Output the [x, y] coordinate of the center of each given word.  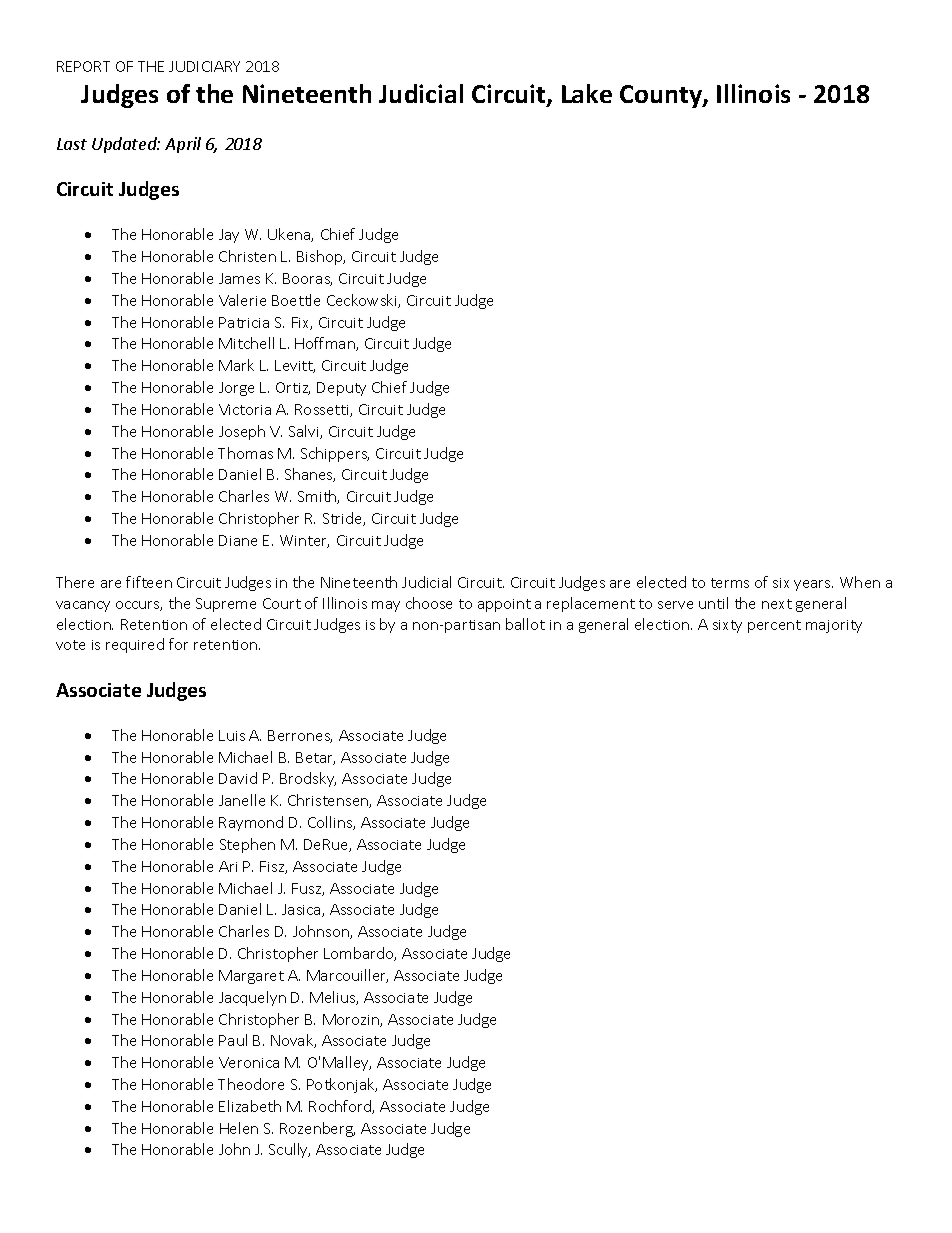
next [777, 604]
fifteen [149, 582]
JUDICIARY [204, 66]
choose [429, 603]
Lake [587, 93]
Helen [239, 1128]
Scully [289, 1150]
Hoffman [326, 344]
